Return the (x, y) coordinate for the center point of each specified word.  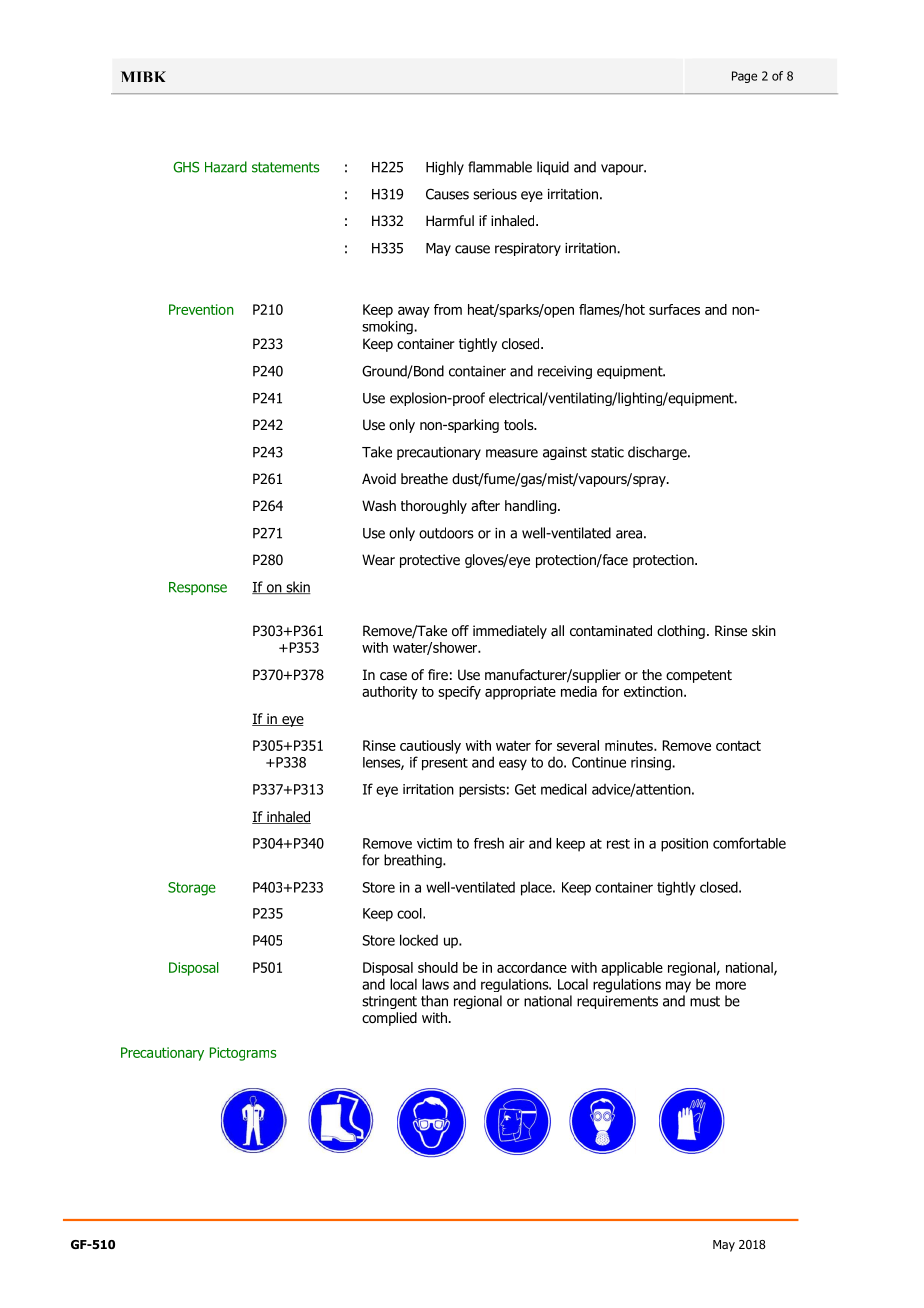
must (705, 1001)
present (445, 764)
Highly (445, 168)
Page (744, 77)
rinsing (651, 764)
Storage (192, 889)
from (448, 309)
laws (435, 984)
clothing (681, 632)
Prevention (201, 309)
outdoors (446, 533)
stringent (389, 1002)
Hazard (226, 167)
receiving (565, 372)
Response (198, 588)
